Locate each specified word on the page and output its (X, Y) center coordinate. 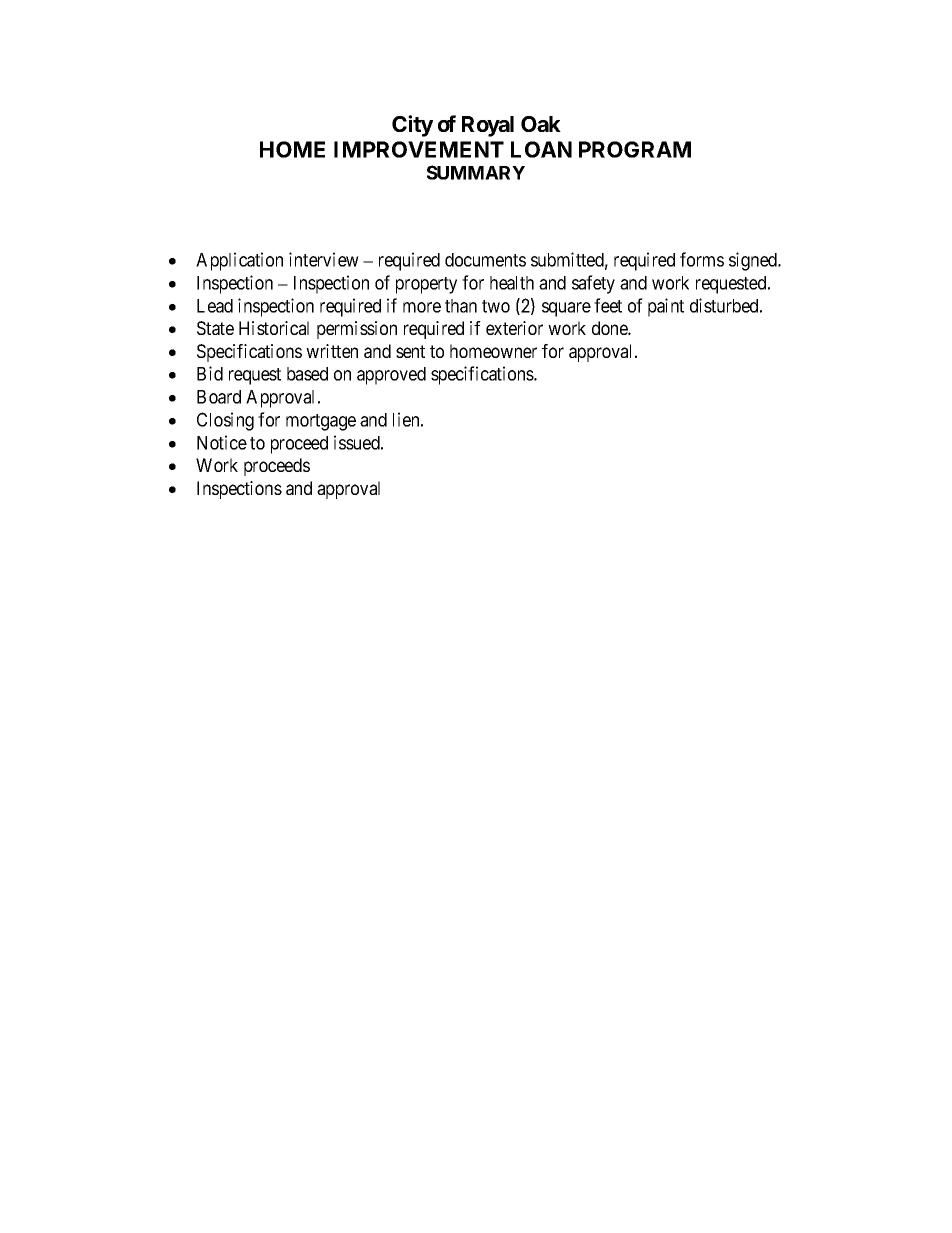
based (307, 374)
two (496, 306)
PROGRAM (635, 149)
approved (391, 376)
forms (702, 259)
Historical (274, 328)
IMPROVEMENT (419, 149)
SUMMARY (476, 172)
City (412, 126)
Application (239, 261)
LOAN (541, 149)
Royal (488, 126)
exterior (514, 328)
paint (666, 307)
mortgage (321, 422)
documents (485, 260)
